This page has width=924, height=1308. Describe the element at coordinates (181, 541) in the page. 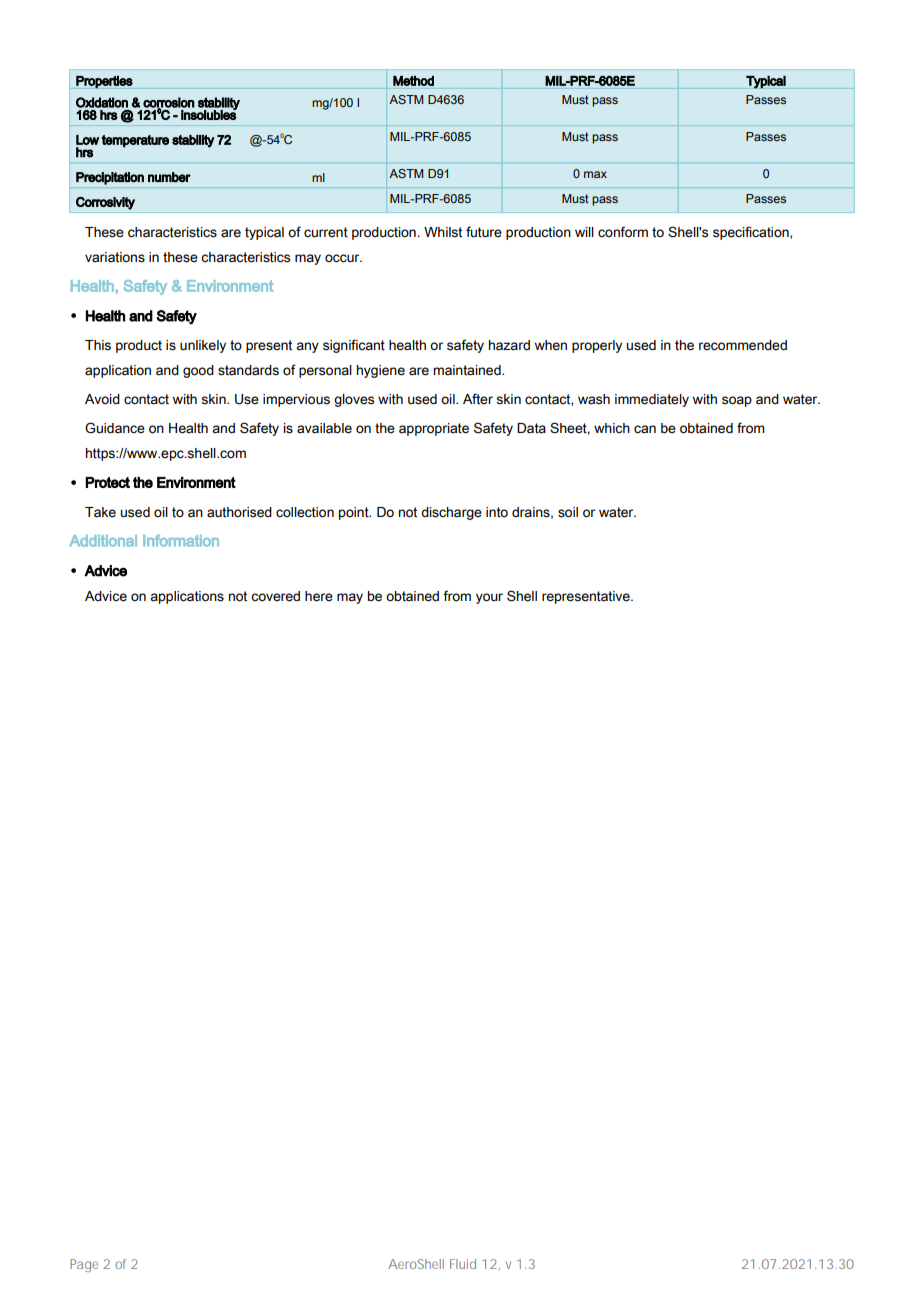

I see `Information` at that location.
